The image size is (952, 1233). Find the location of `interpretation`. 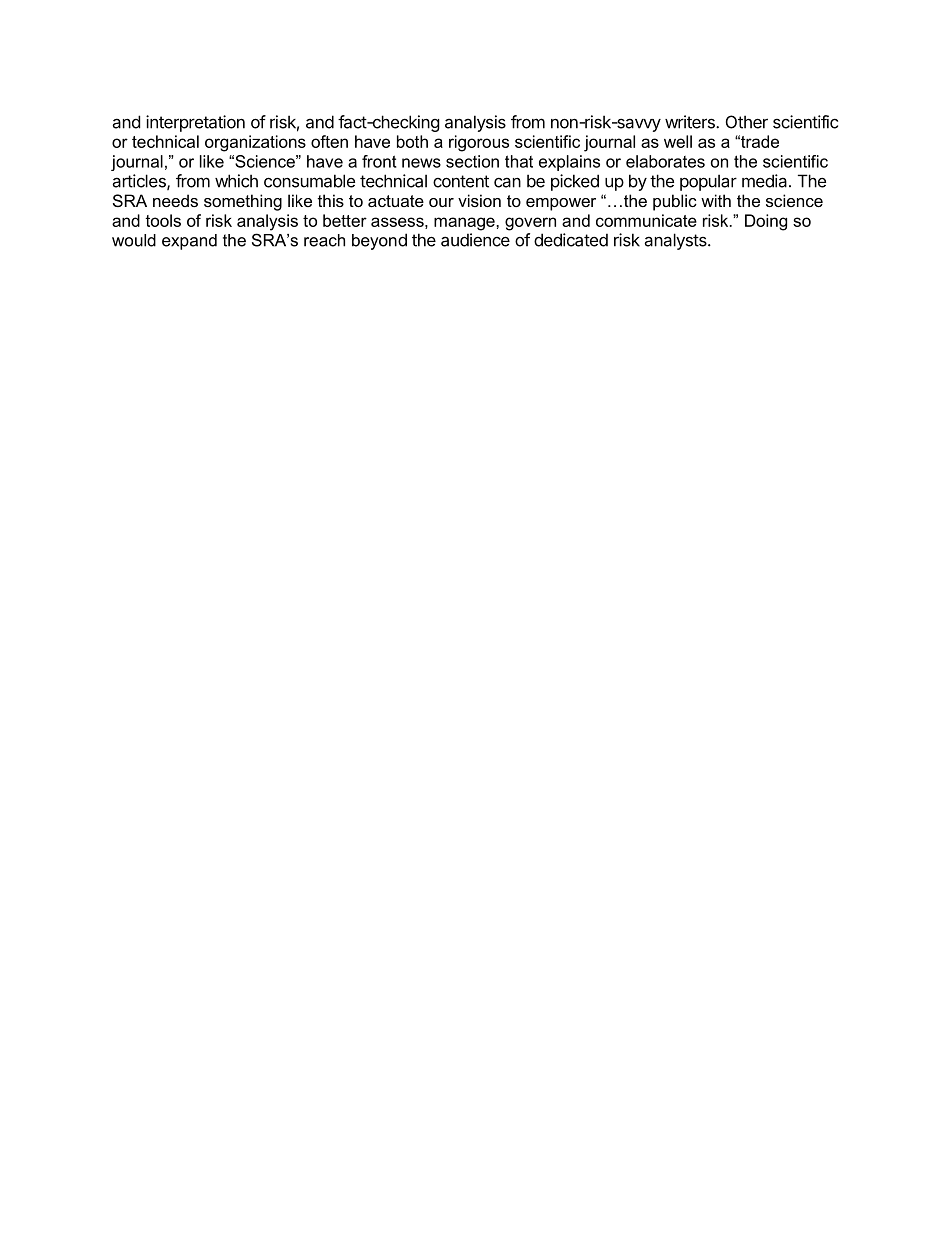

interpretation is located at coordinates (195, 123).
